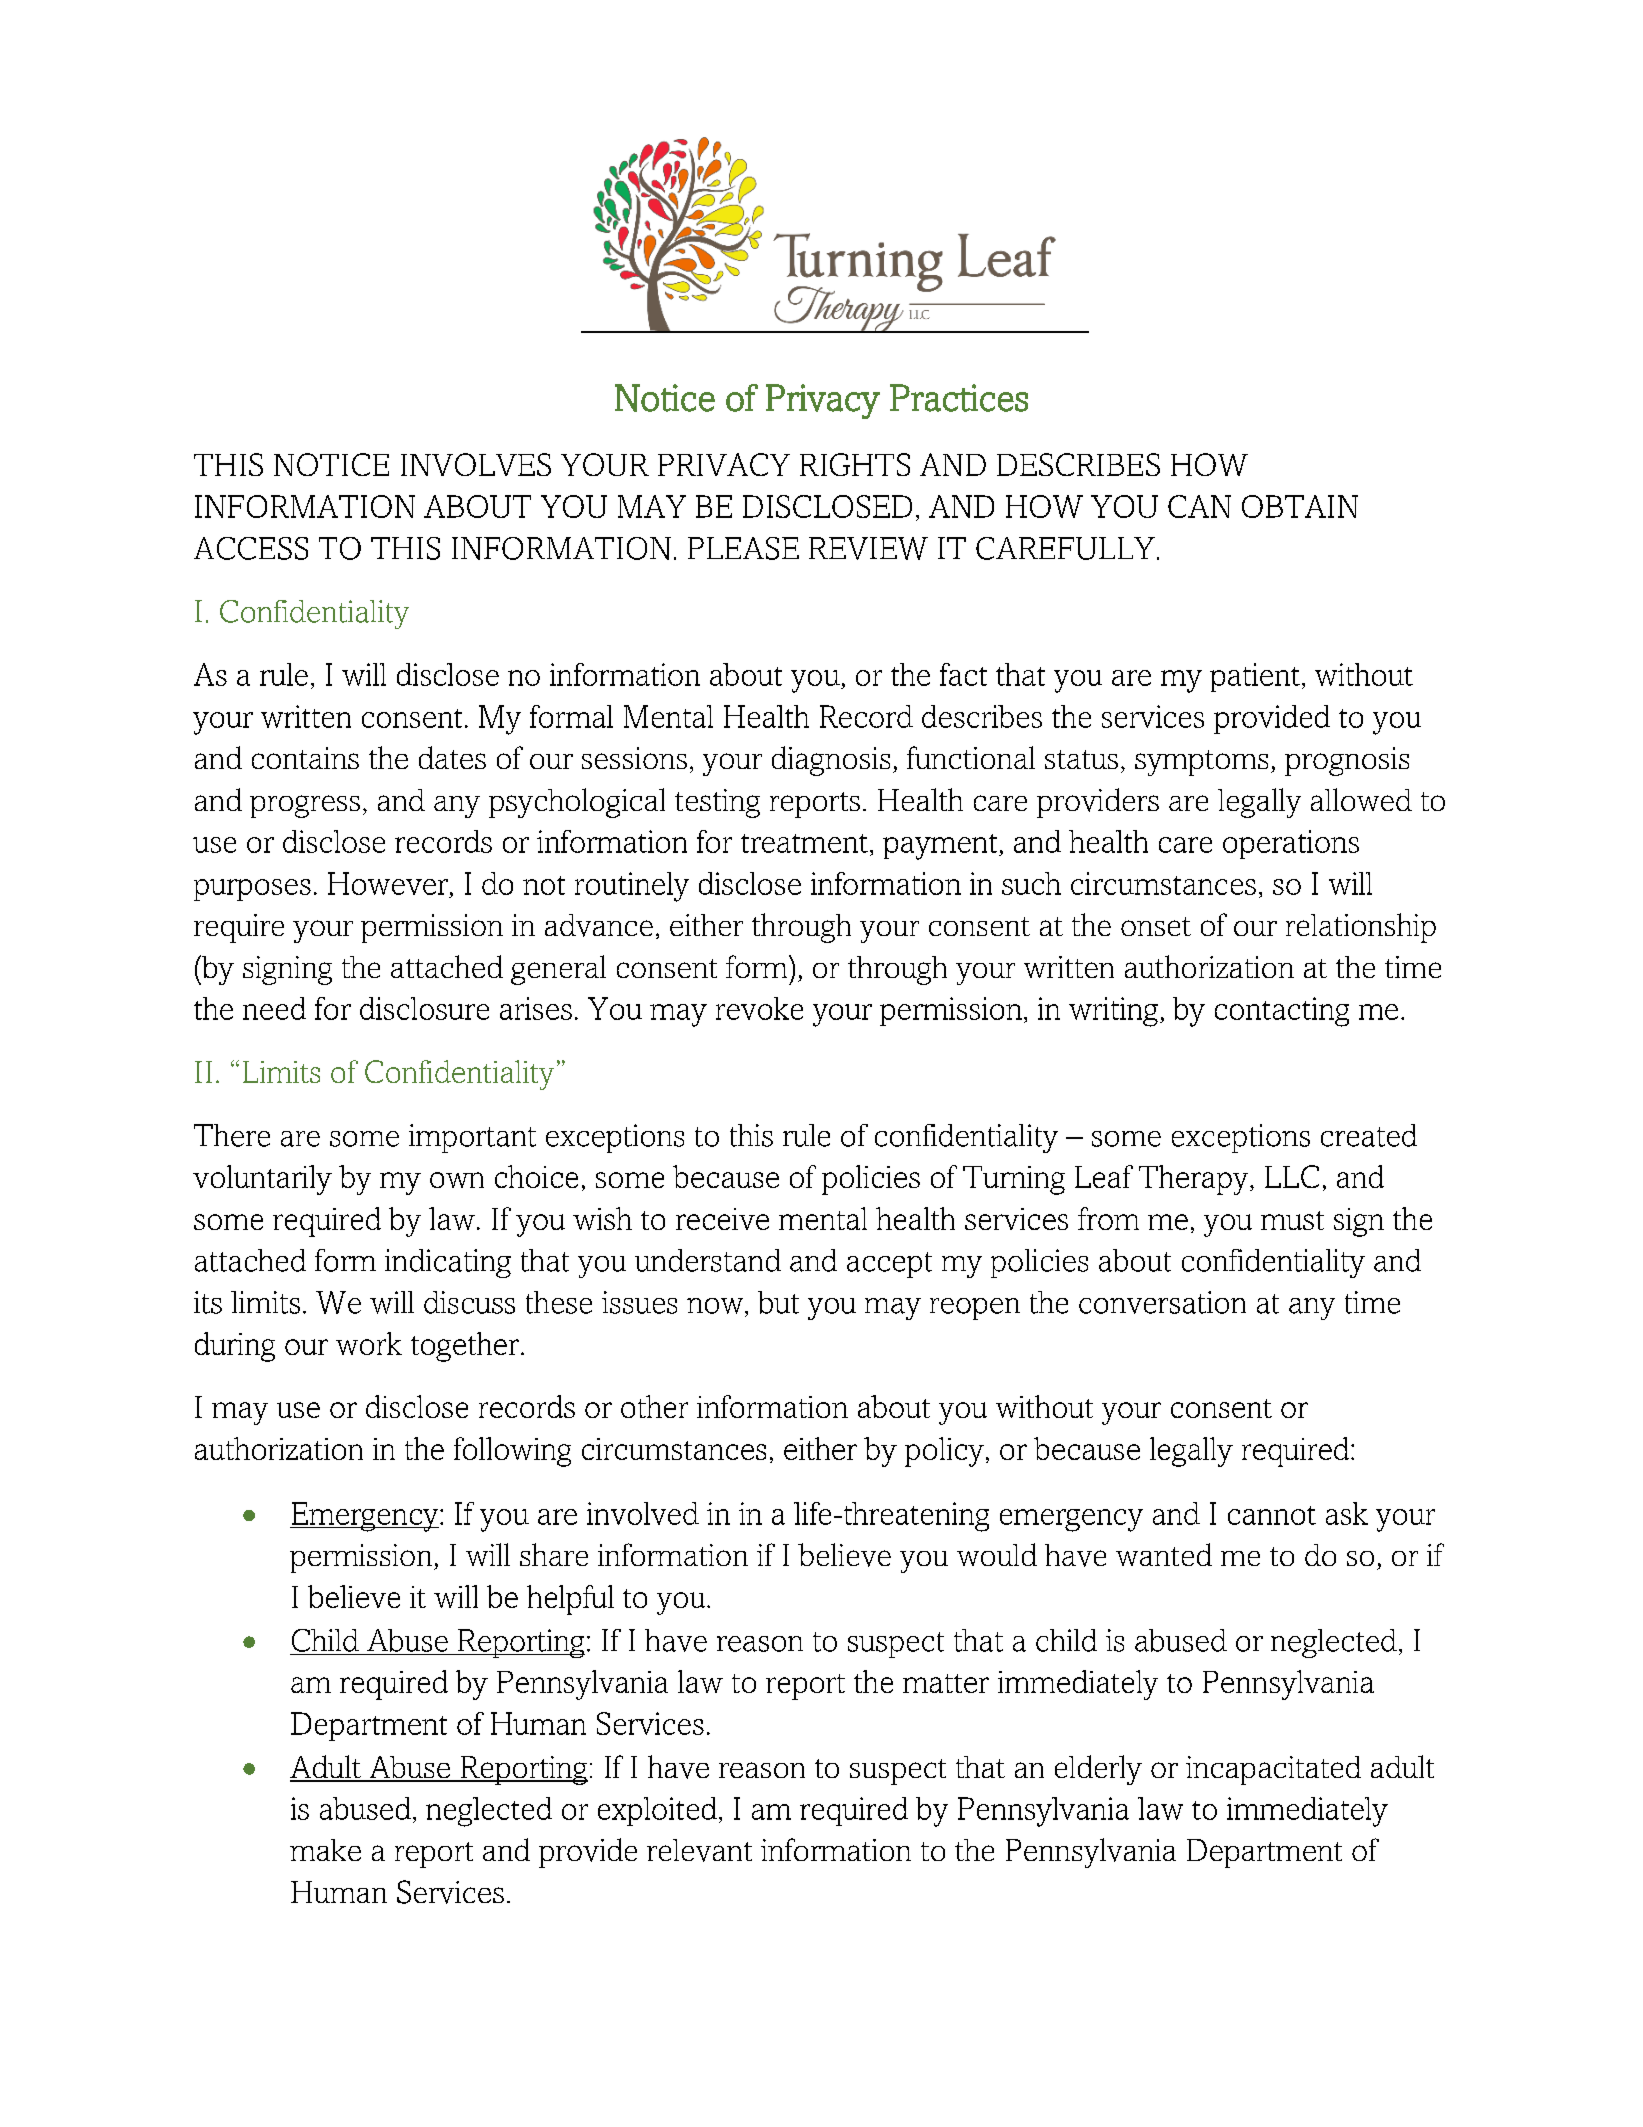 The image size is (1643, 2127). What do you see at coordinates (388, 883) in the screenshot?
I see `However` at bounding box center [388, 883].
